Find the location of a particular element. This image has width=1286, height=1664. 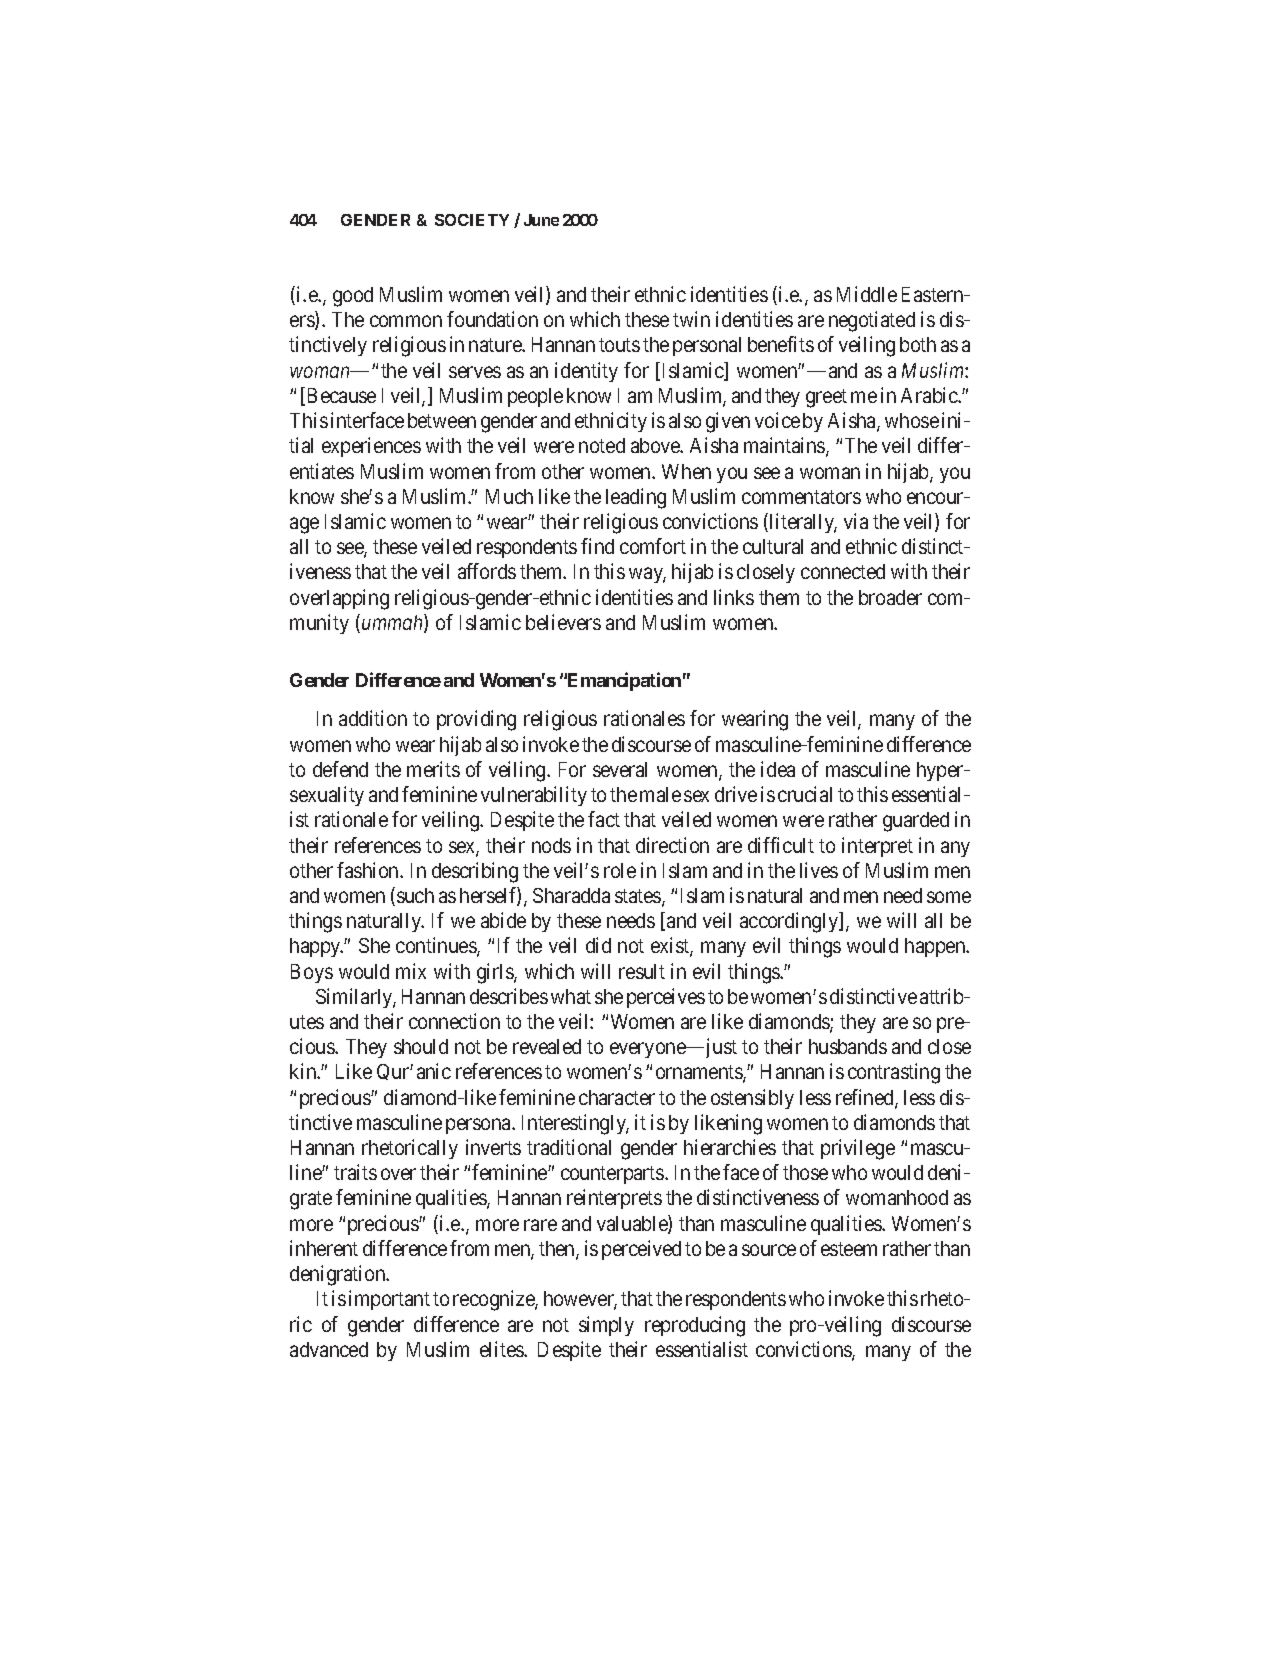

several is located at coordinates (620, 769).
